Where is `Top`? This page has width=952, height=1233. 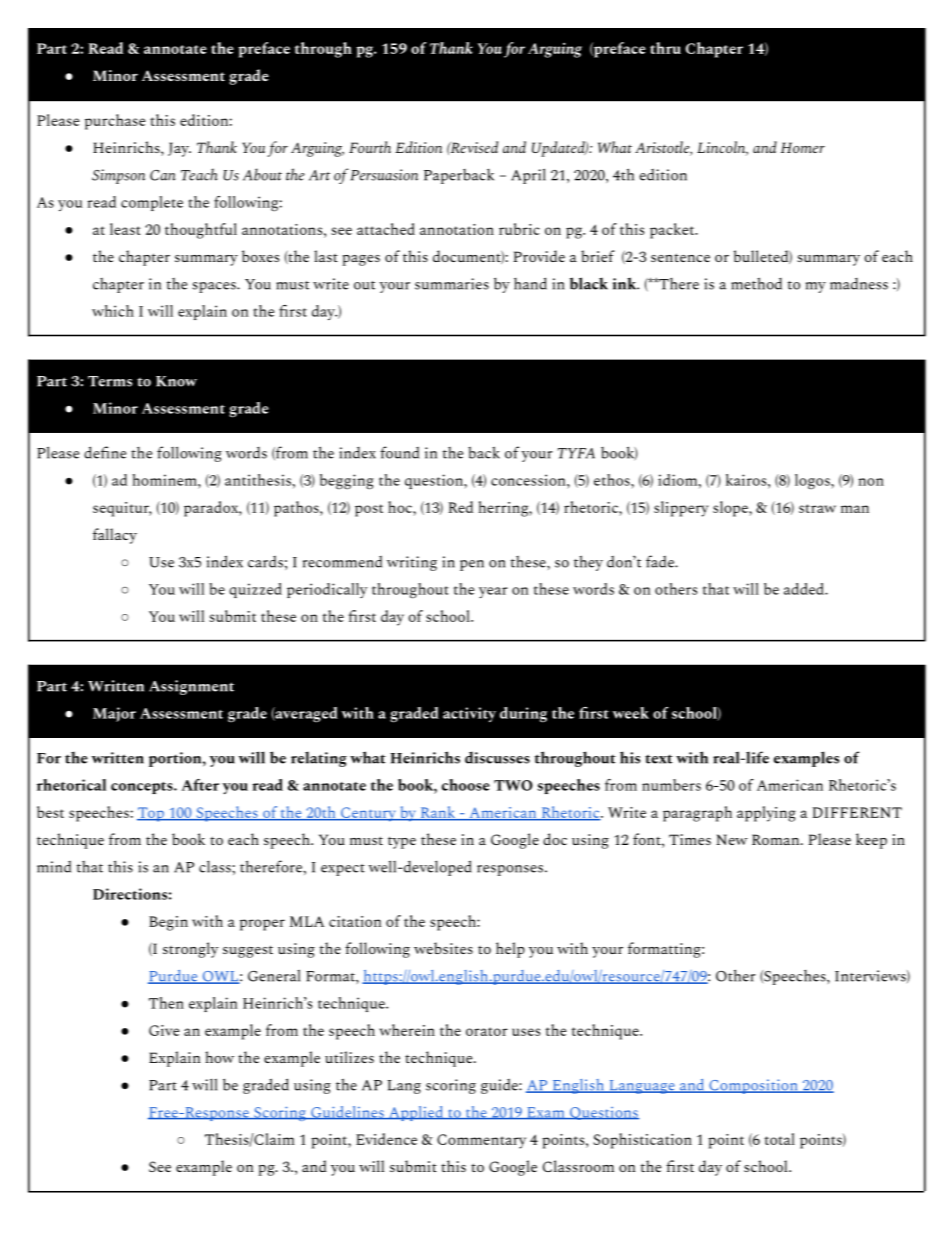
Top is located at coordinates (151, 814).
